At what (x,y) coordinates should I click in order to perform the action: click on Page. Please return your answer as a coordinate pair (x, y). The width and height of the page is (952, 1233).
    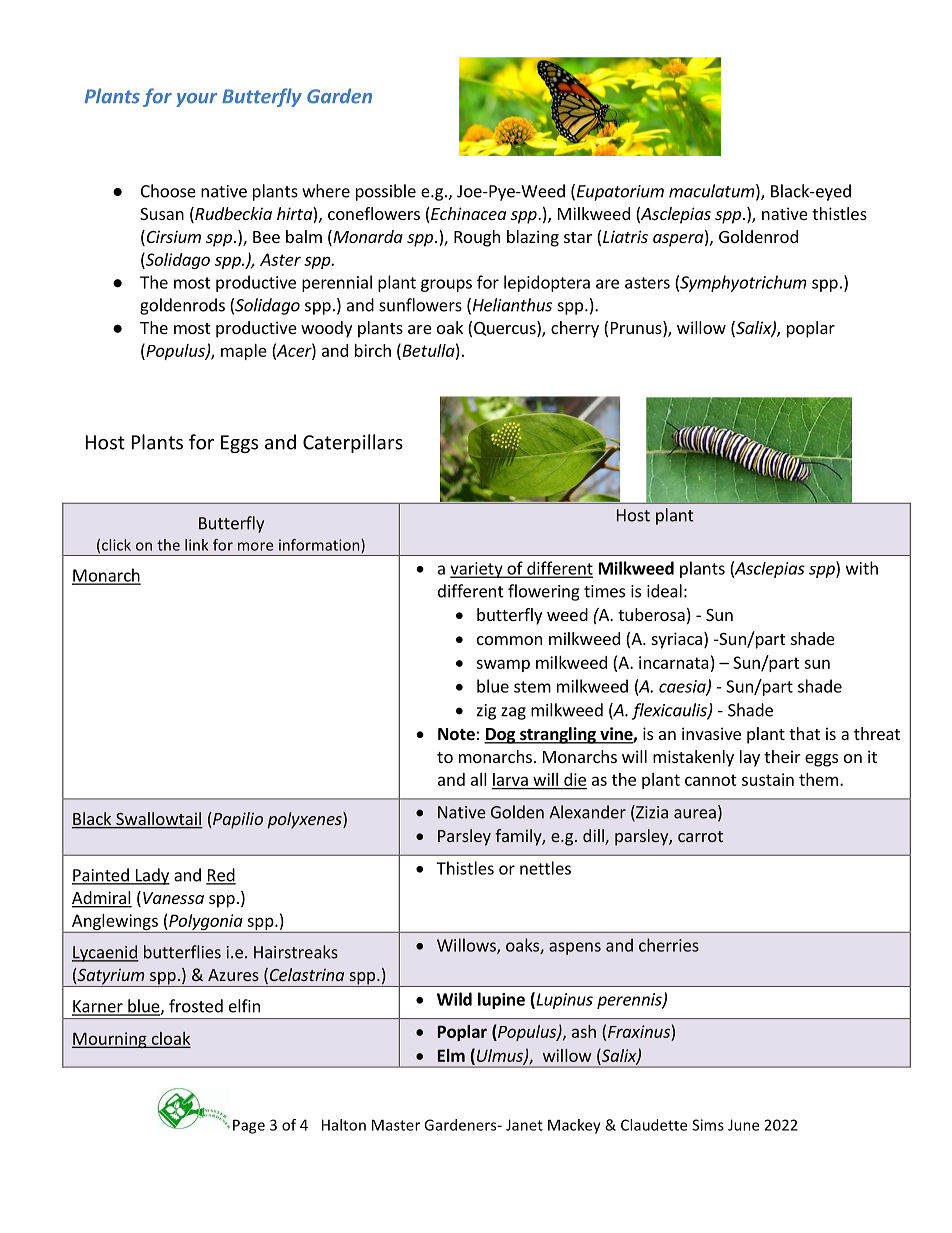
    Looking at the image, I should click on (249, 1126).
